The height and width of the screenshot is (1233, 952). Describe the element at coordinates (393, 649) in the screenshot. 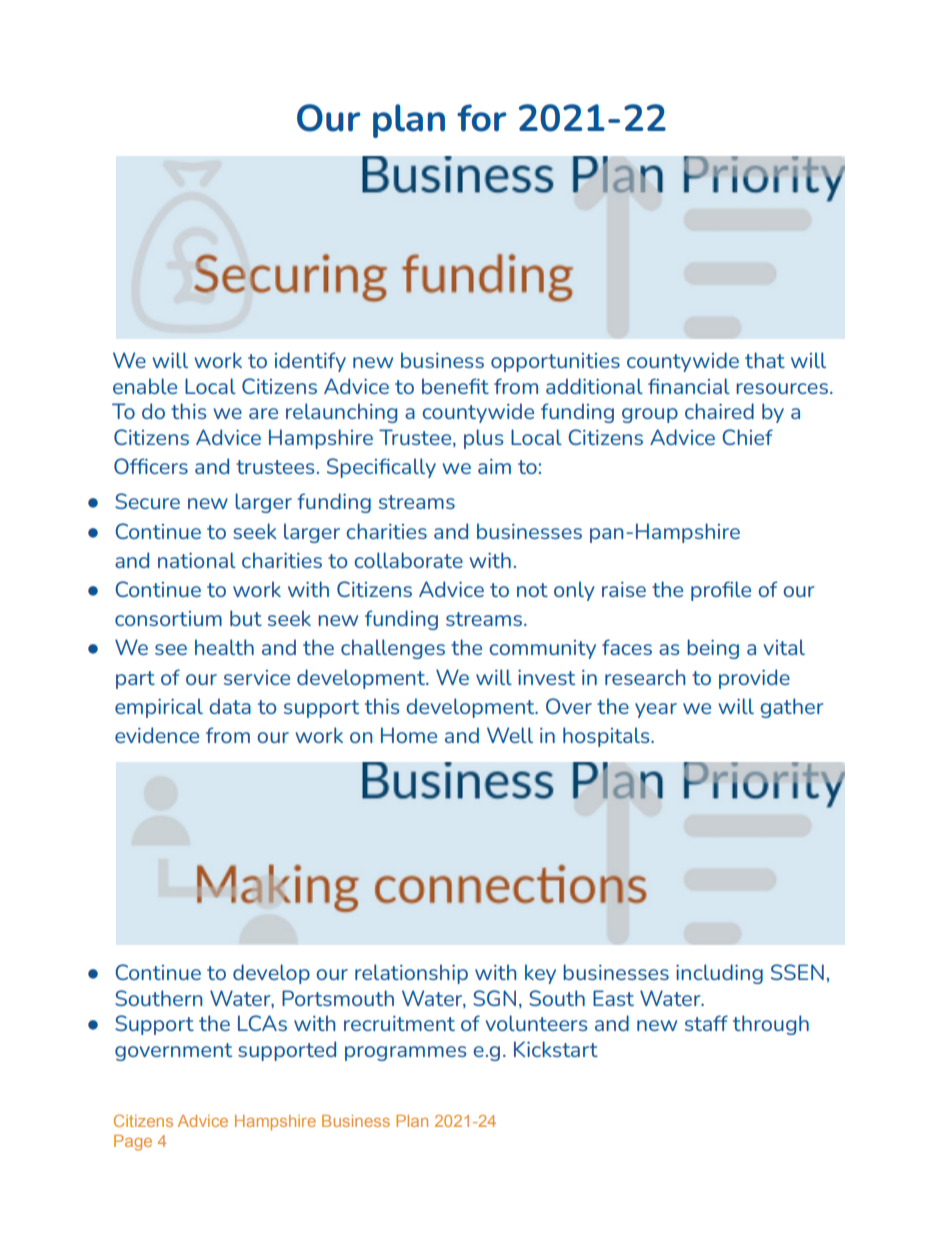

I see `challenges` at that location.
